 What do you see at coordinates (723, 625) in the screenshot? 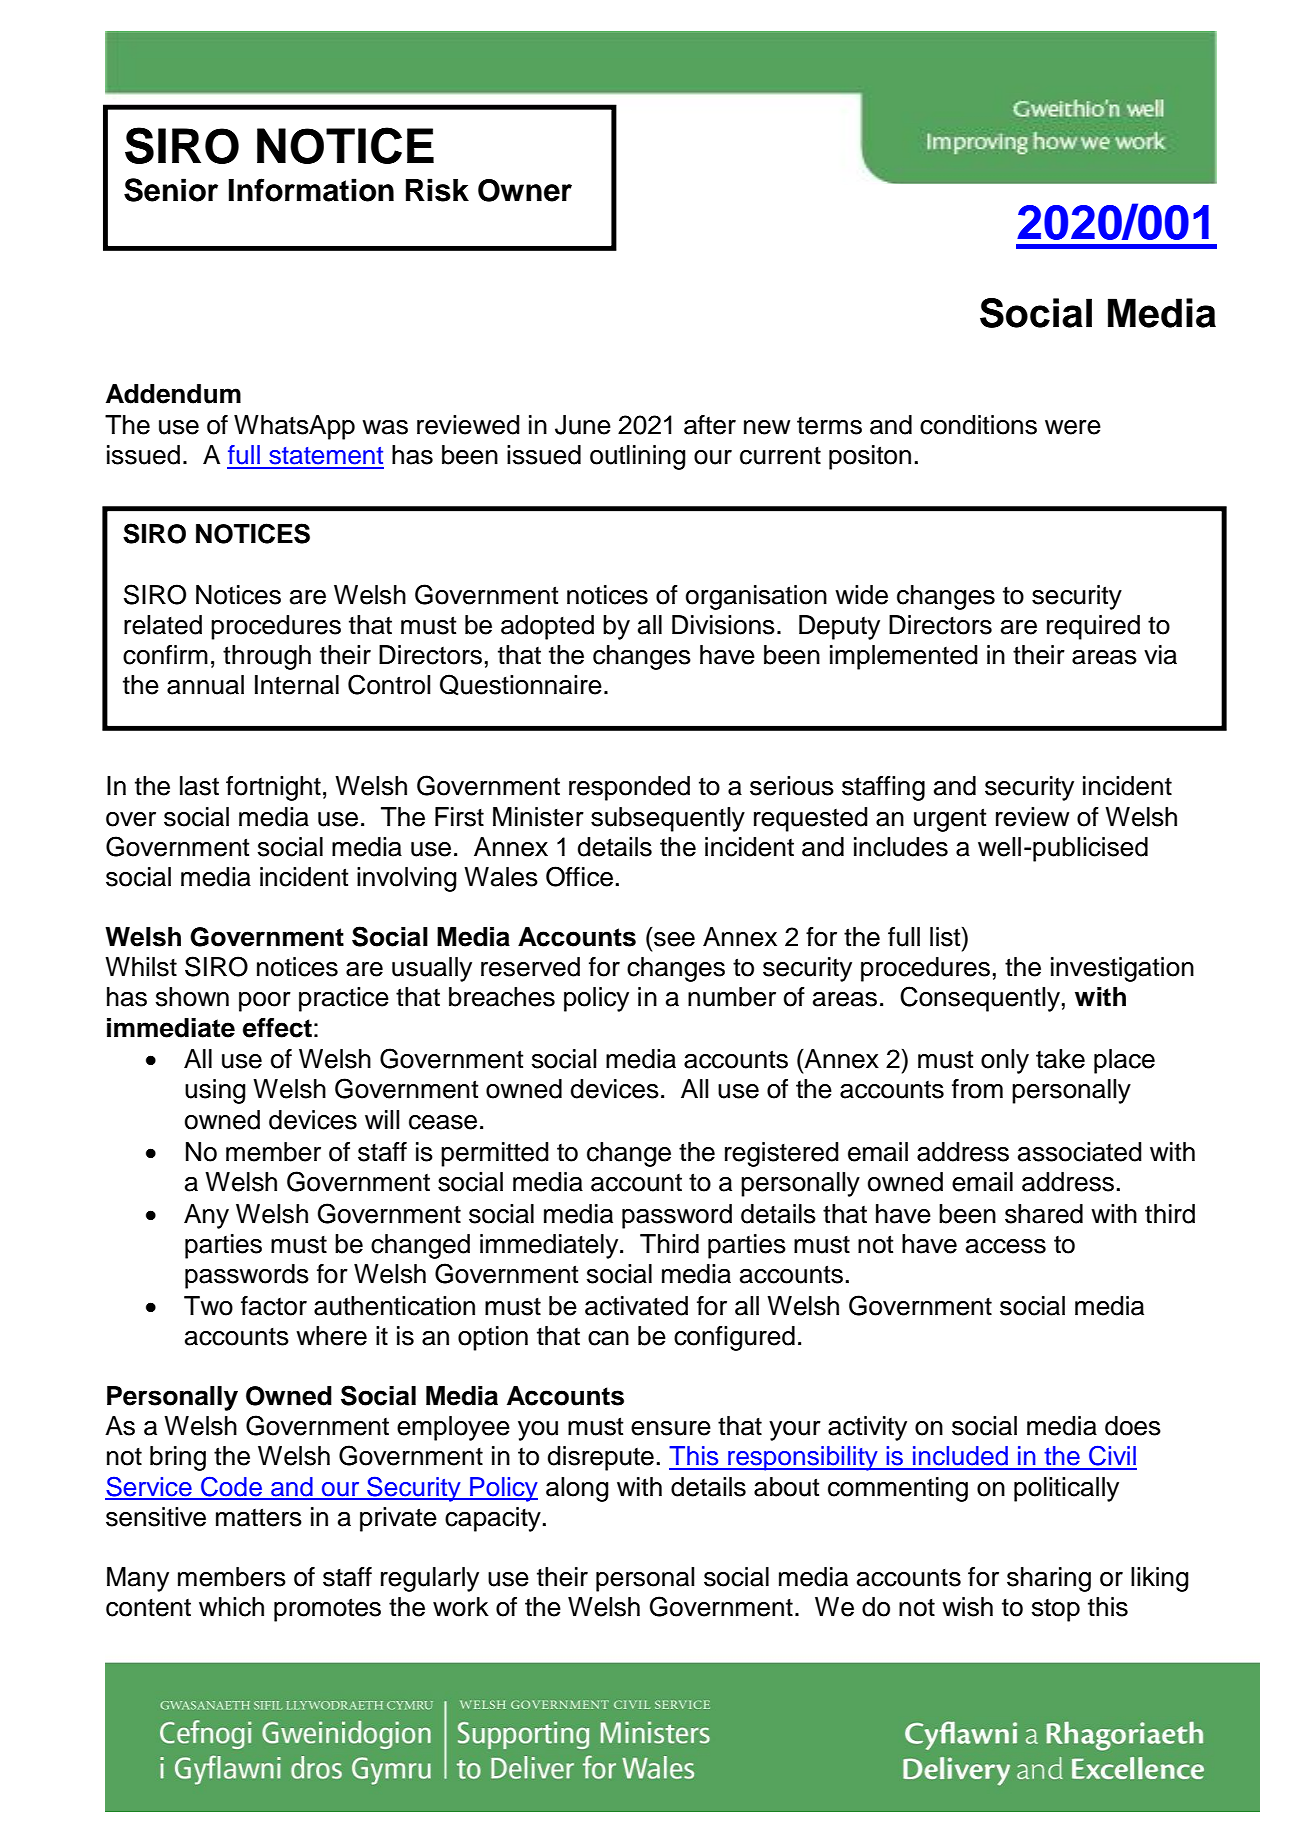
I see `Divisions` at bounding box center [723, 625].
